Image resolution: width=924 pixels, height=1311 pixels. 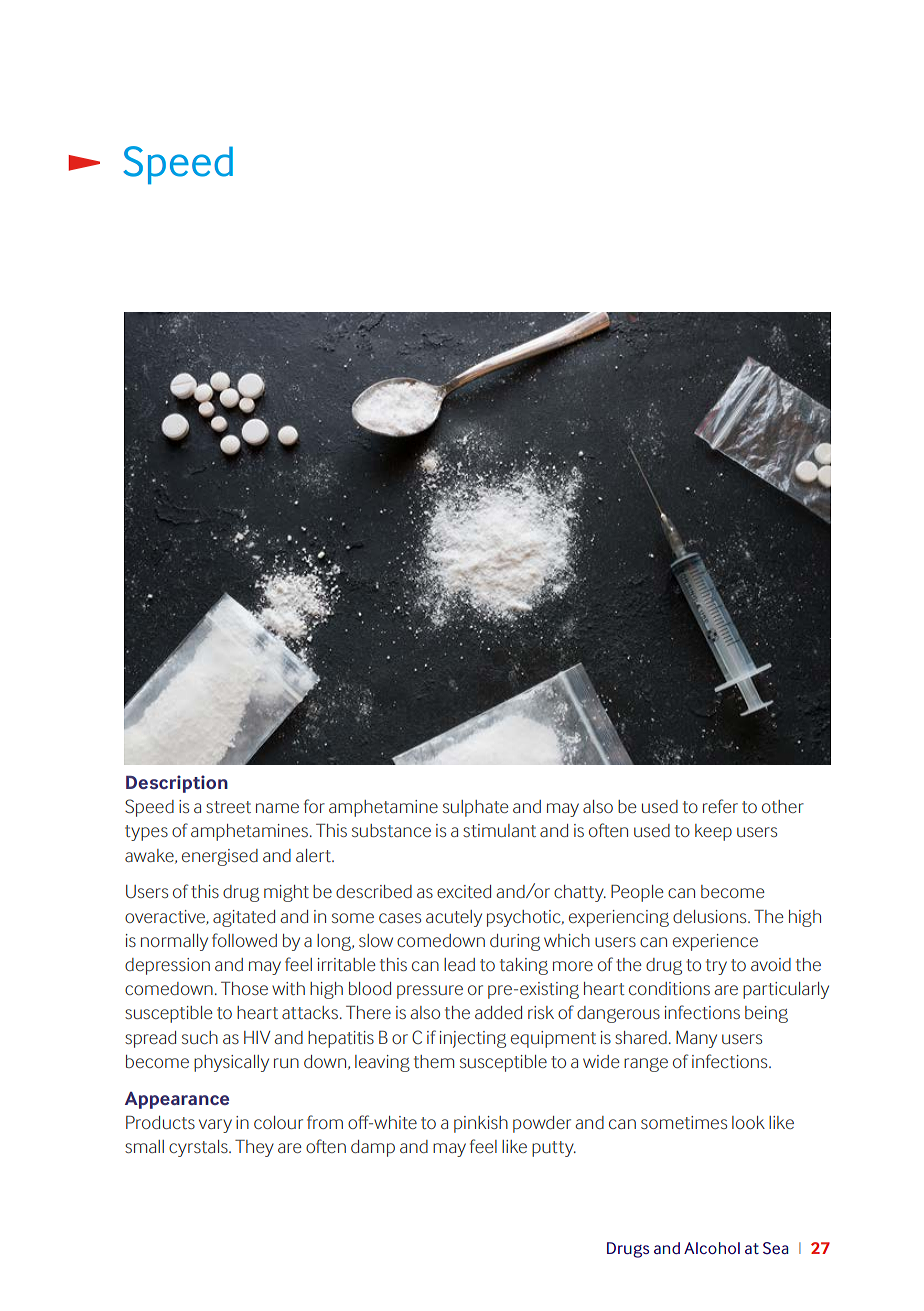 I want to click on pinkish, so click(x=481, y=1124).
